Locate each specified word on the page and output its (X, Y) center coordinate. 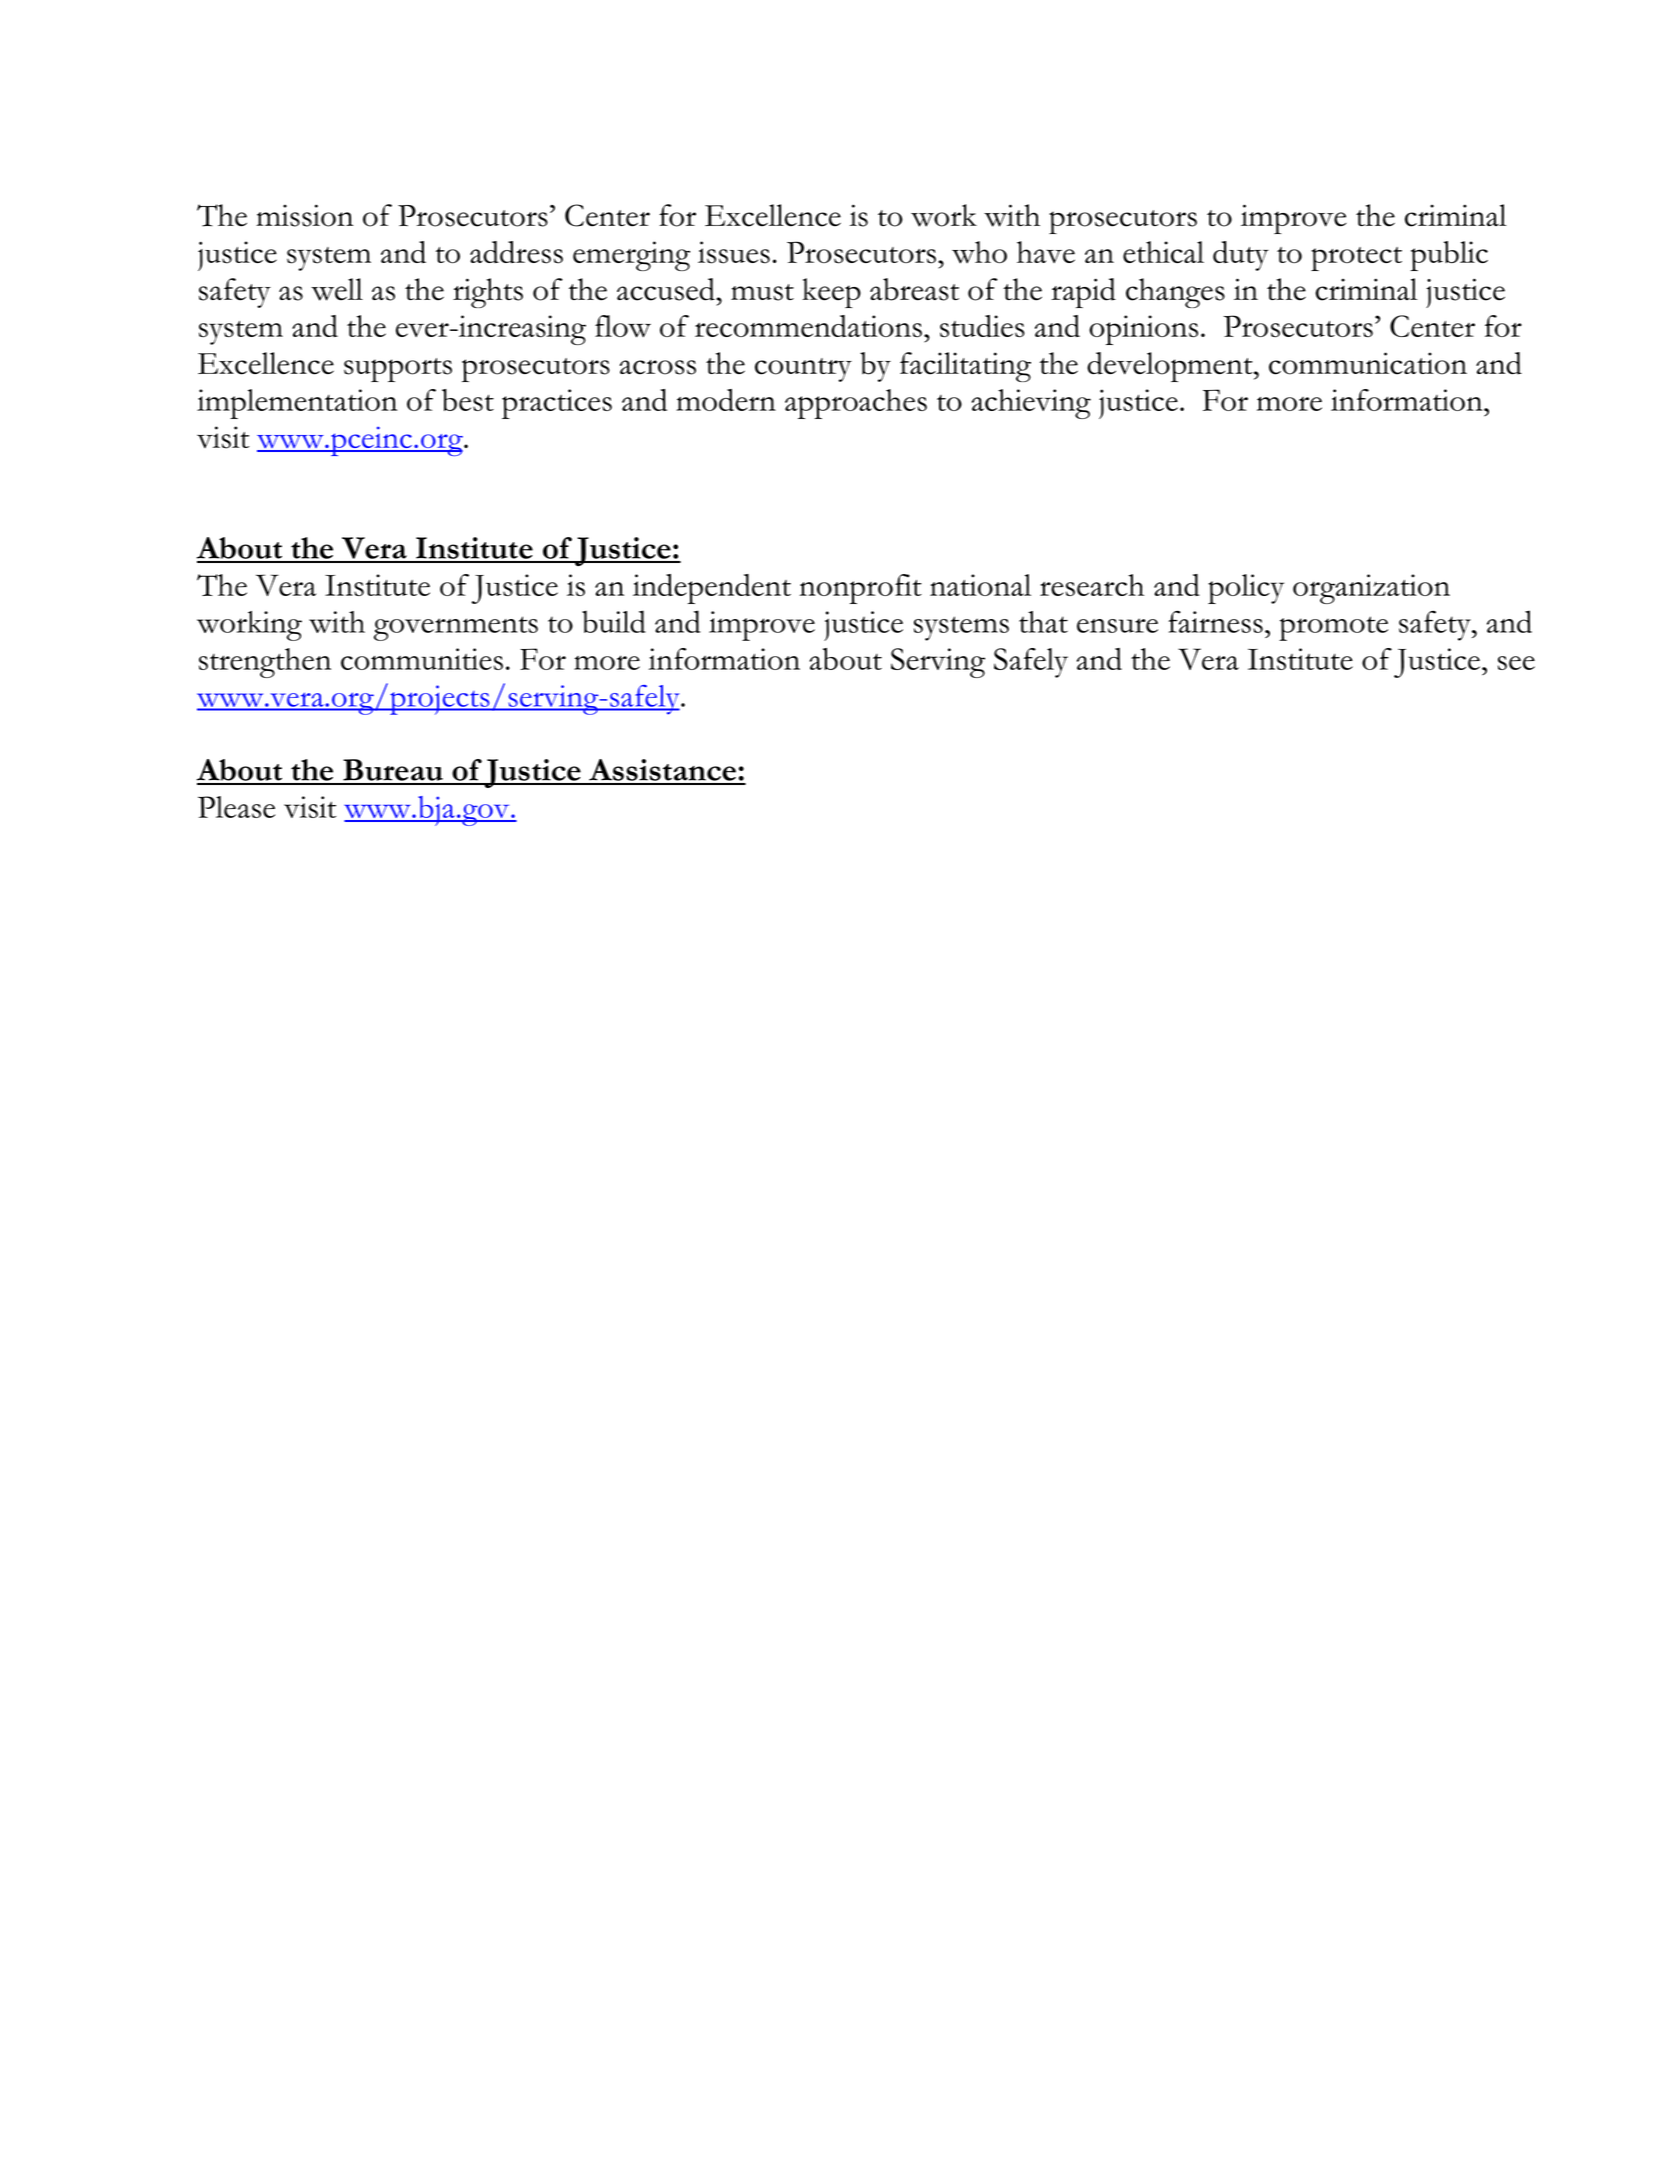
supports (398, 370)
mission (304, 215)
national (980, 585)
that (1043, 622)
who (979, 252)
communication (1368, 363)
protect (1356, 259)
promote (1333, 628)
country (803, 370)
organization (1371, 589)
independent (712, 589)
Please (236, 807)
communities (422, 659)
